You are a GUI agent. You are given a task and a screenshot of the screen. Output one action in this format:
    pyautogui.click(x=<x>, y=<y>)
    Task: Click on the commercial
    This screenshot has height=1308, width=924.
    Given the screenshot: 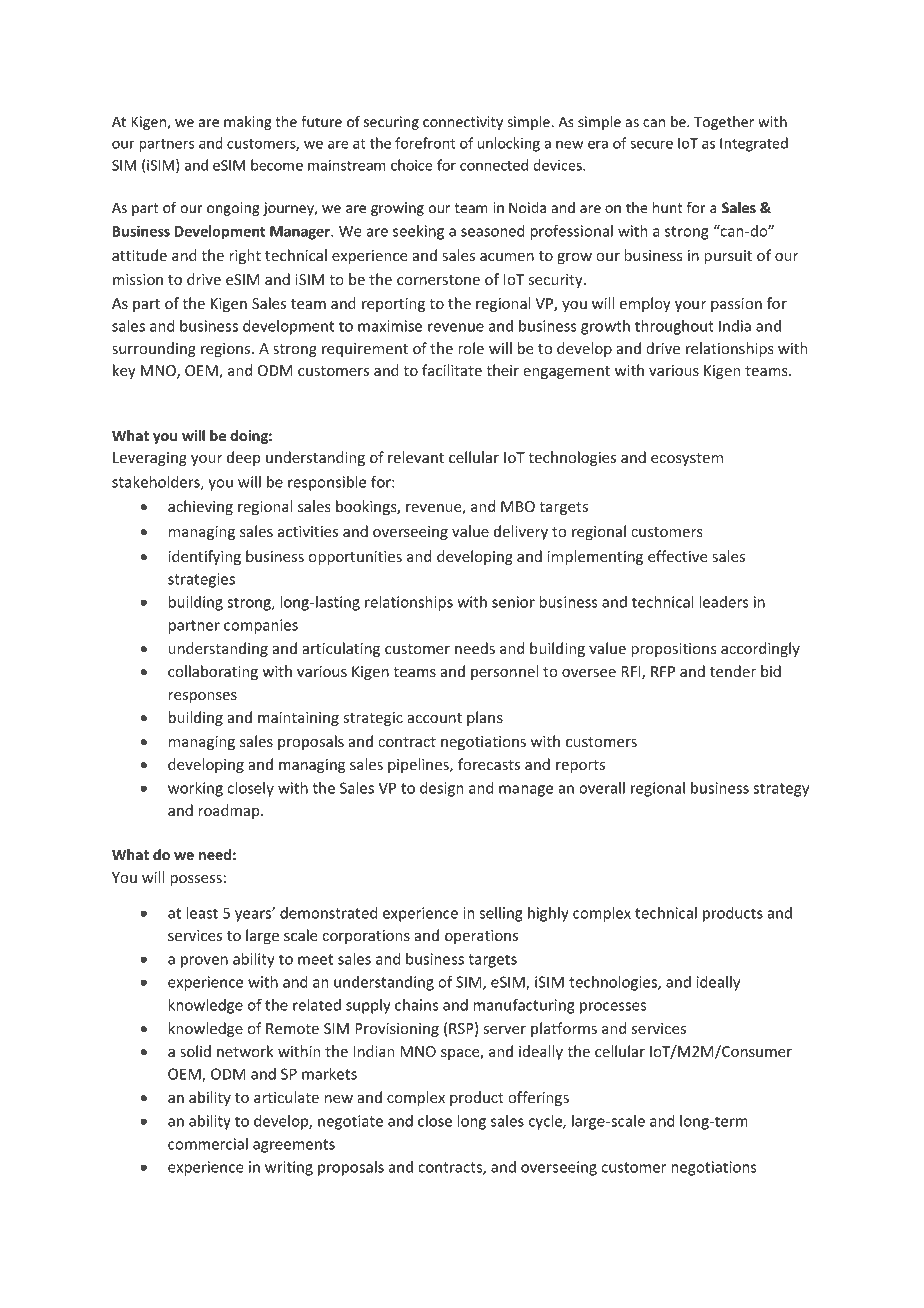 What is the action you would take?
    pyautogui.click(x=208, y=1144)
